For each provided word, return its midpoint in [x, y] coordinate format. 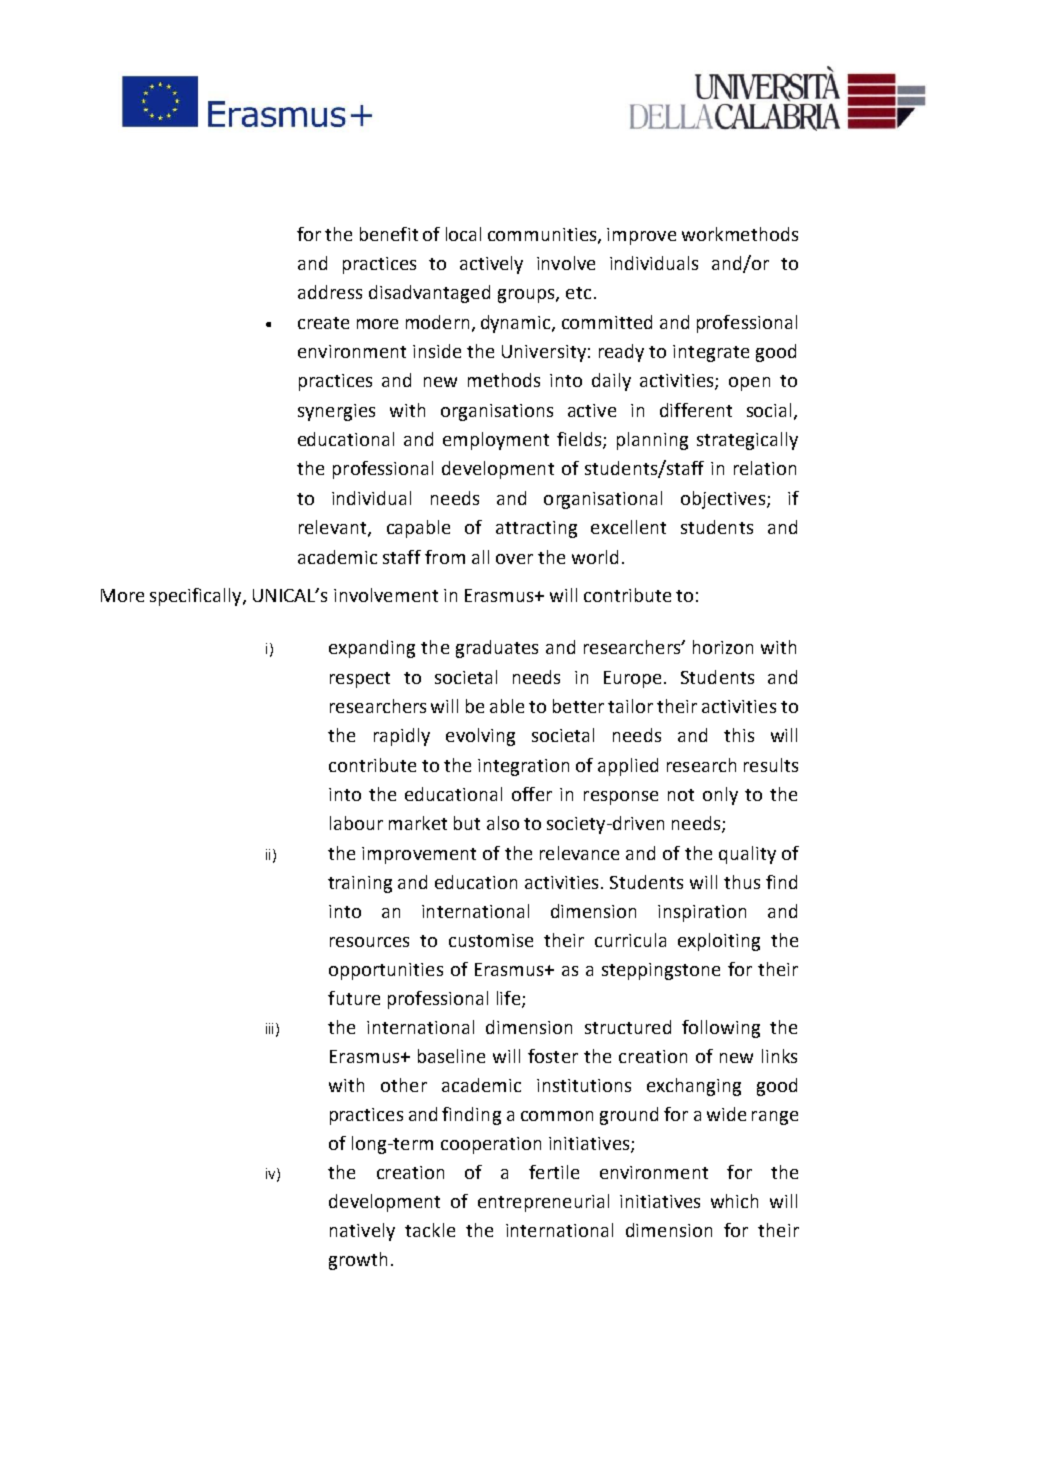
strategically [747, 441]
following [721, 1029]
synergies [336, 412]
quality [747, 855]
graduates [497, 649]
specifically [197, 597]
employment [496, 441]
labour [356, 823]
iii [271, 1029]
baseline [451, 1056]
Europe [632, 679]
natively [362, 1232]
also [503, 823]
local [463, 234]
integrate [711, 353]
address [330, 292]
